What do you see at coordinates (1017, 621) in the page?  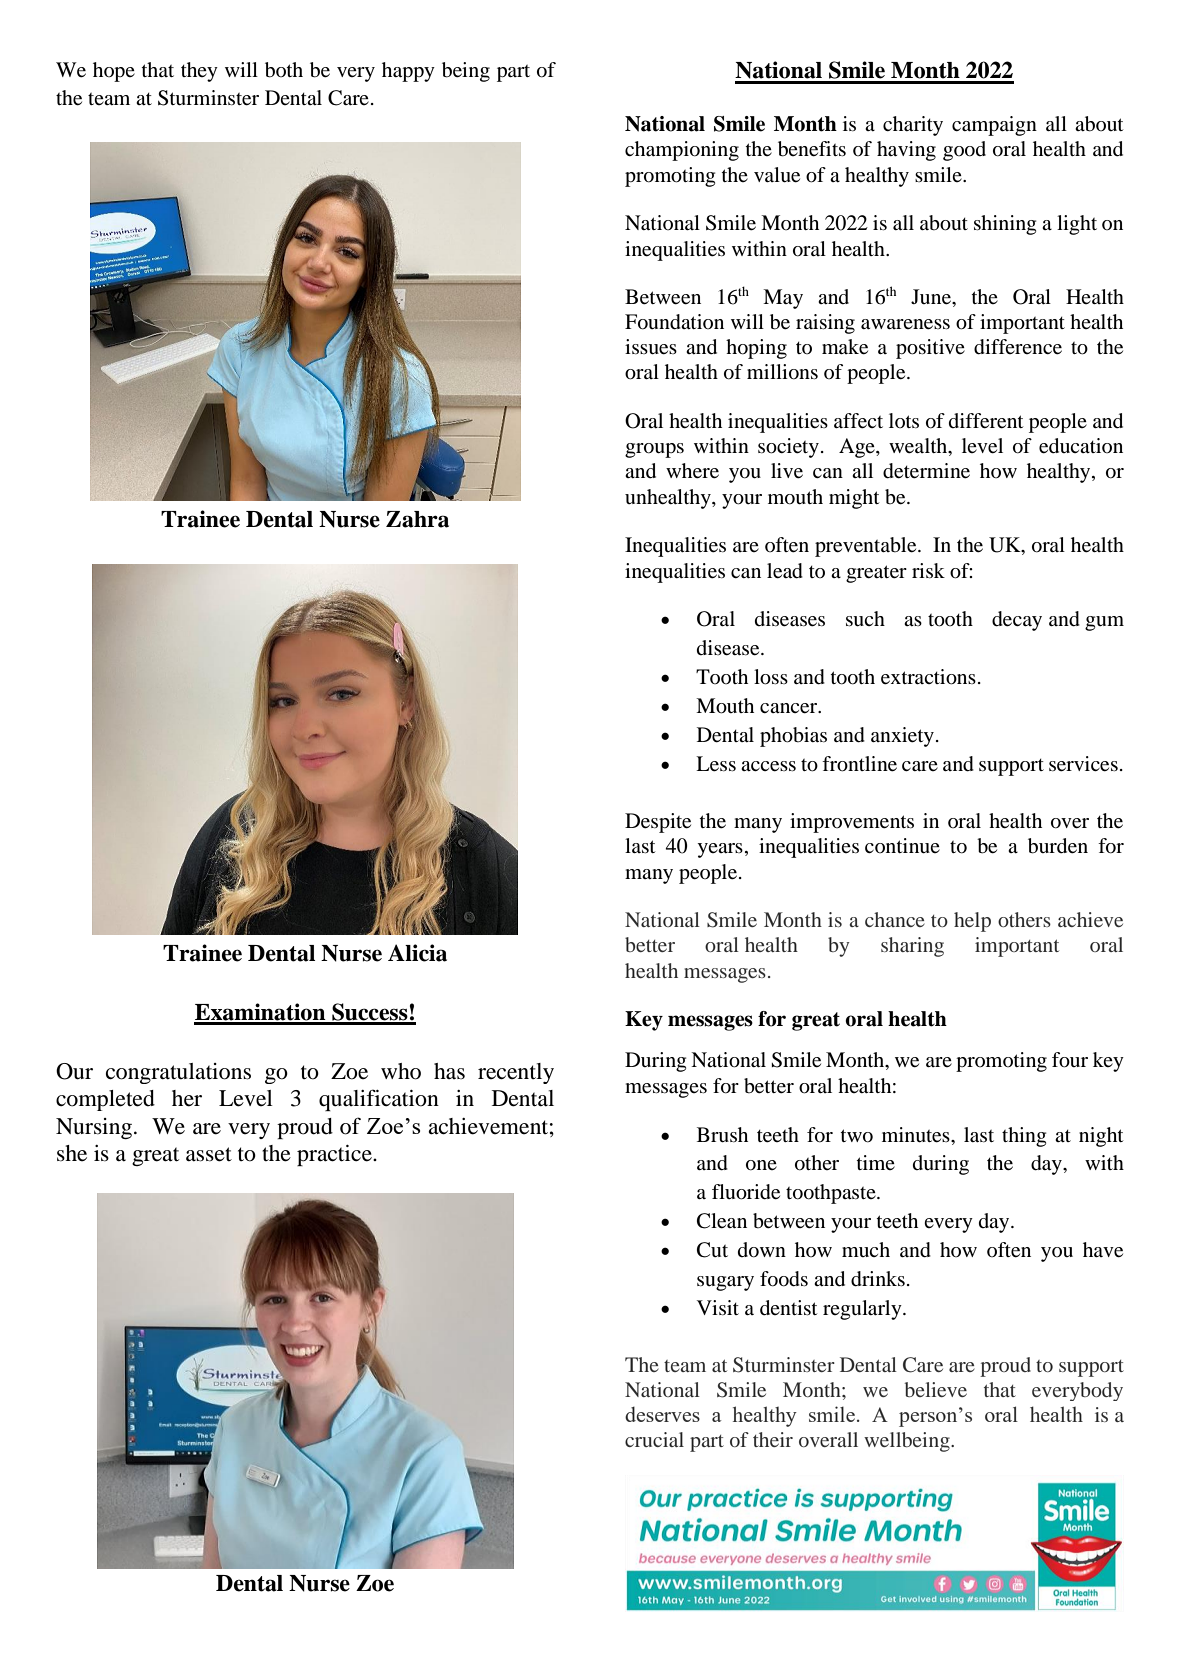 I see `decay` at bounding box center [1017, 621].
